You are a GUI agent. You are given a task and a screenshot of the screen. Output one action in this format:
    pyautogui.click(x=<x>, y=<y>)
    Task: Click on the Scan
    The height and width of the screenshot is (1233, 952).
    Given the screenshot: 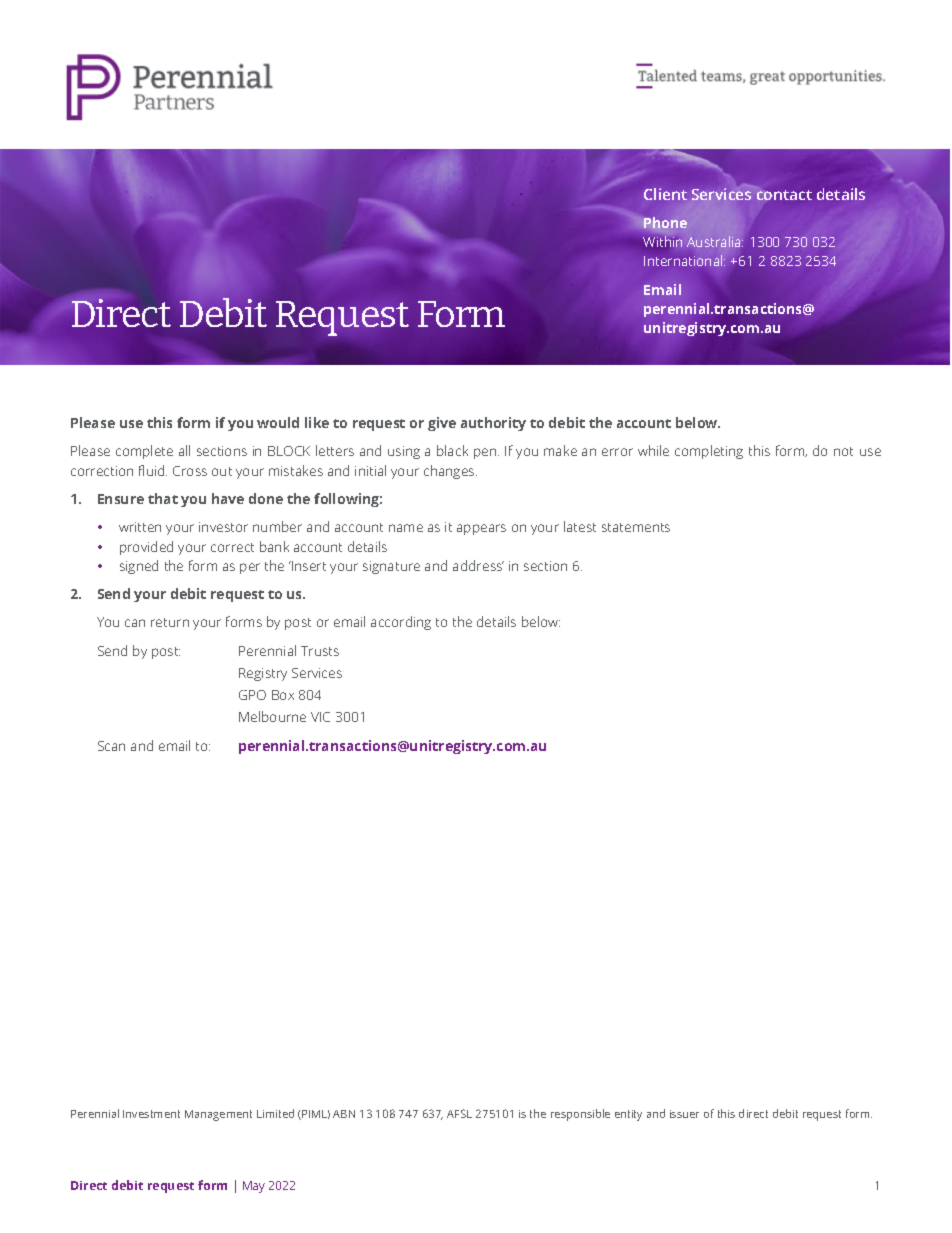 What is the action you would take?
    pyautogui.click(x=111, y=746)
